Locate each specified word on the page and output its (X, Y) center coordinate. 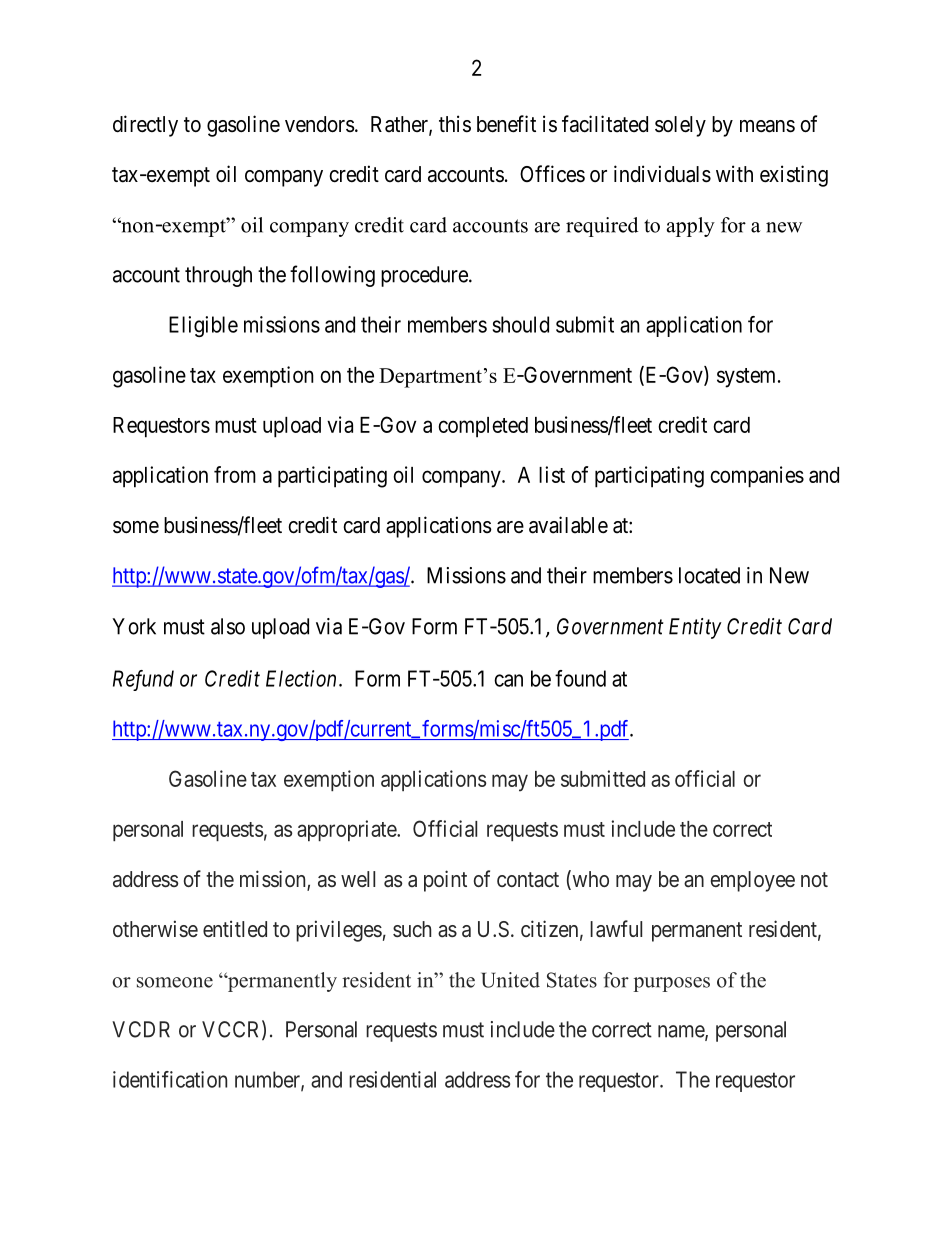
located (709, 575)
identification (170, 1079)
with (734, 173)
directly (145, 126)
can (508, 680)
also (228, 626)
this (455, 124)
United (510, 980)
